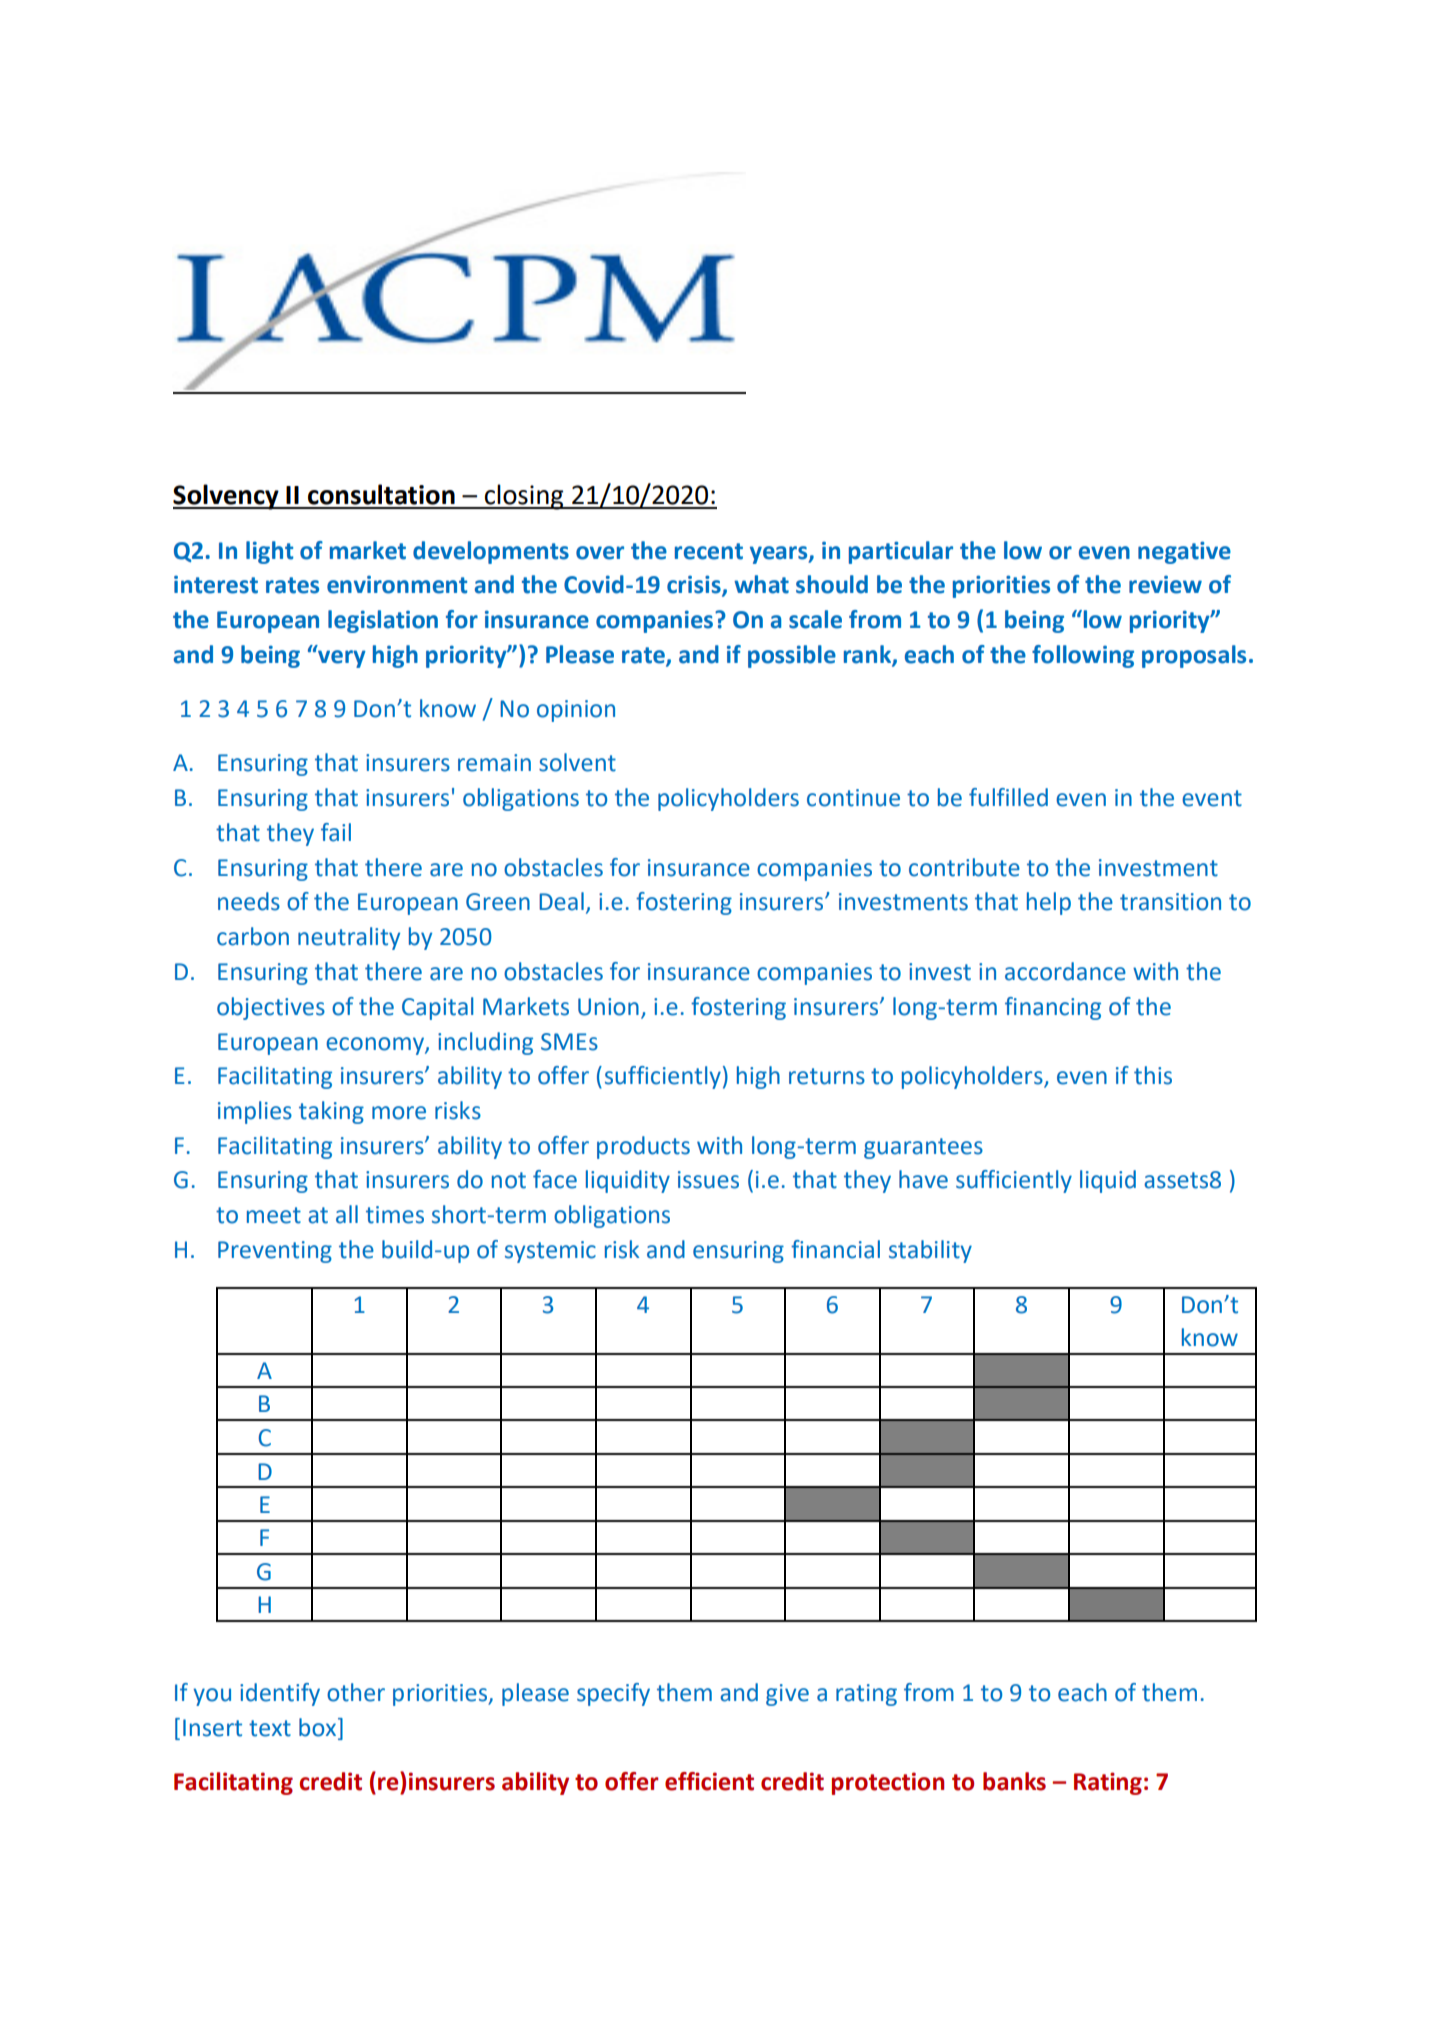 The width and height of the page is (1429, 2022). What do you see at coordinates (1014, 1781) in the page?
I see `banks` at bounding box center [1014, 1781].
